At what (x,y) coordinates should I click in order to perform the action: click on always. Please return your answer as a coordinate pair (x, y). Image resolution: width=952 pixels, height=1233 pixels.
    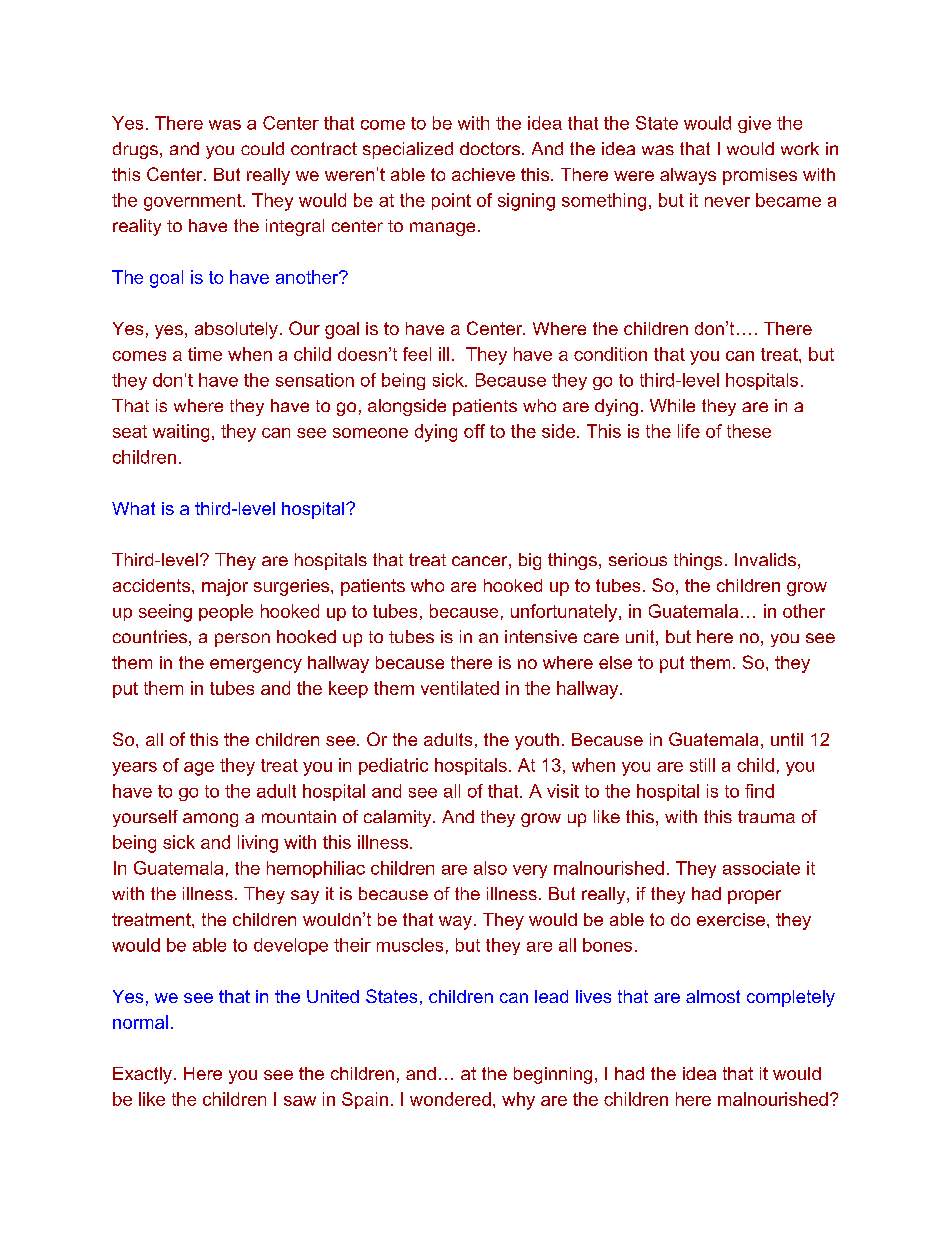
    Looking at the image, I should click on (688, 176).
